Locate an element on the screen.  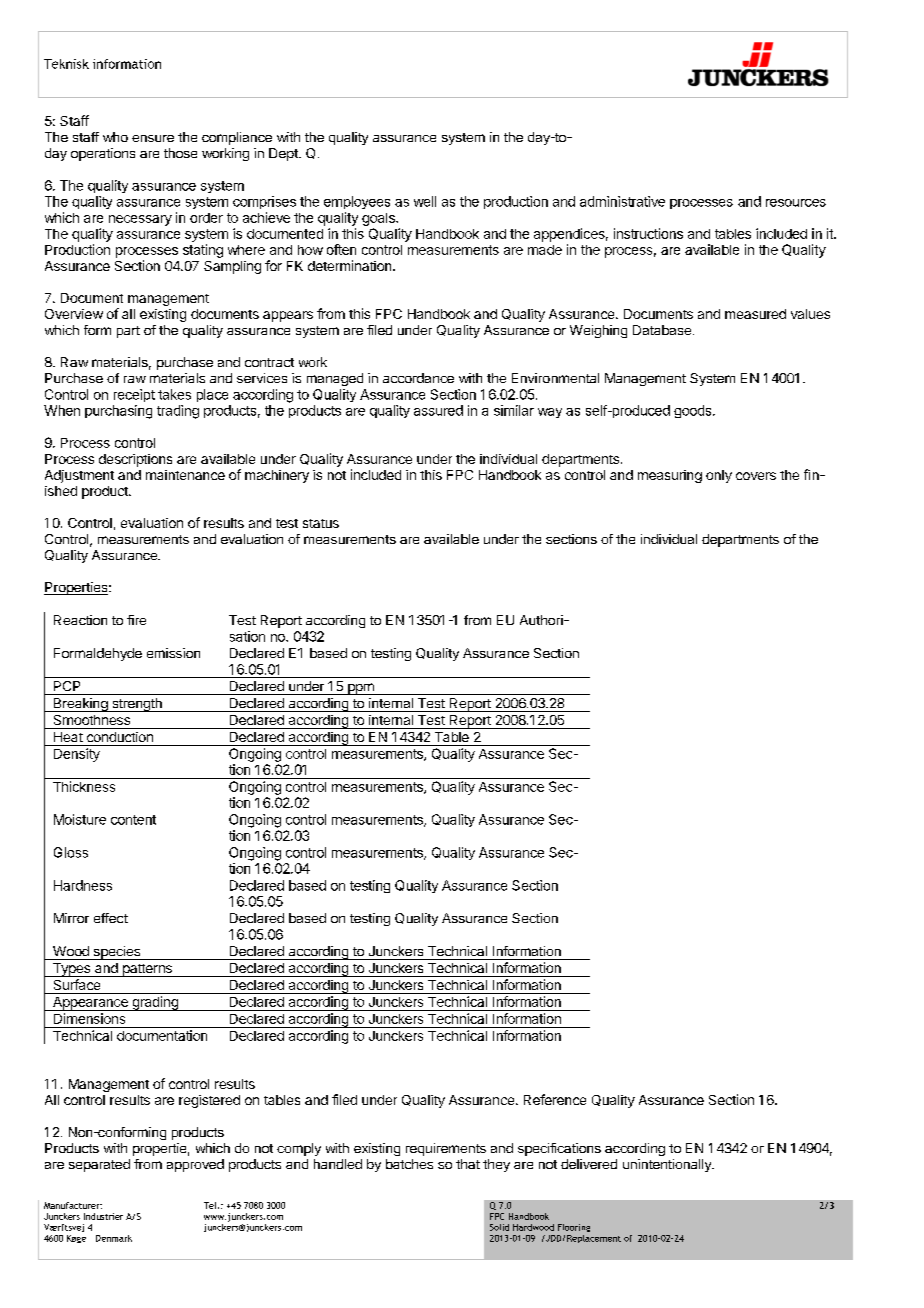
resources is located at coordinates (796, 203).
